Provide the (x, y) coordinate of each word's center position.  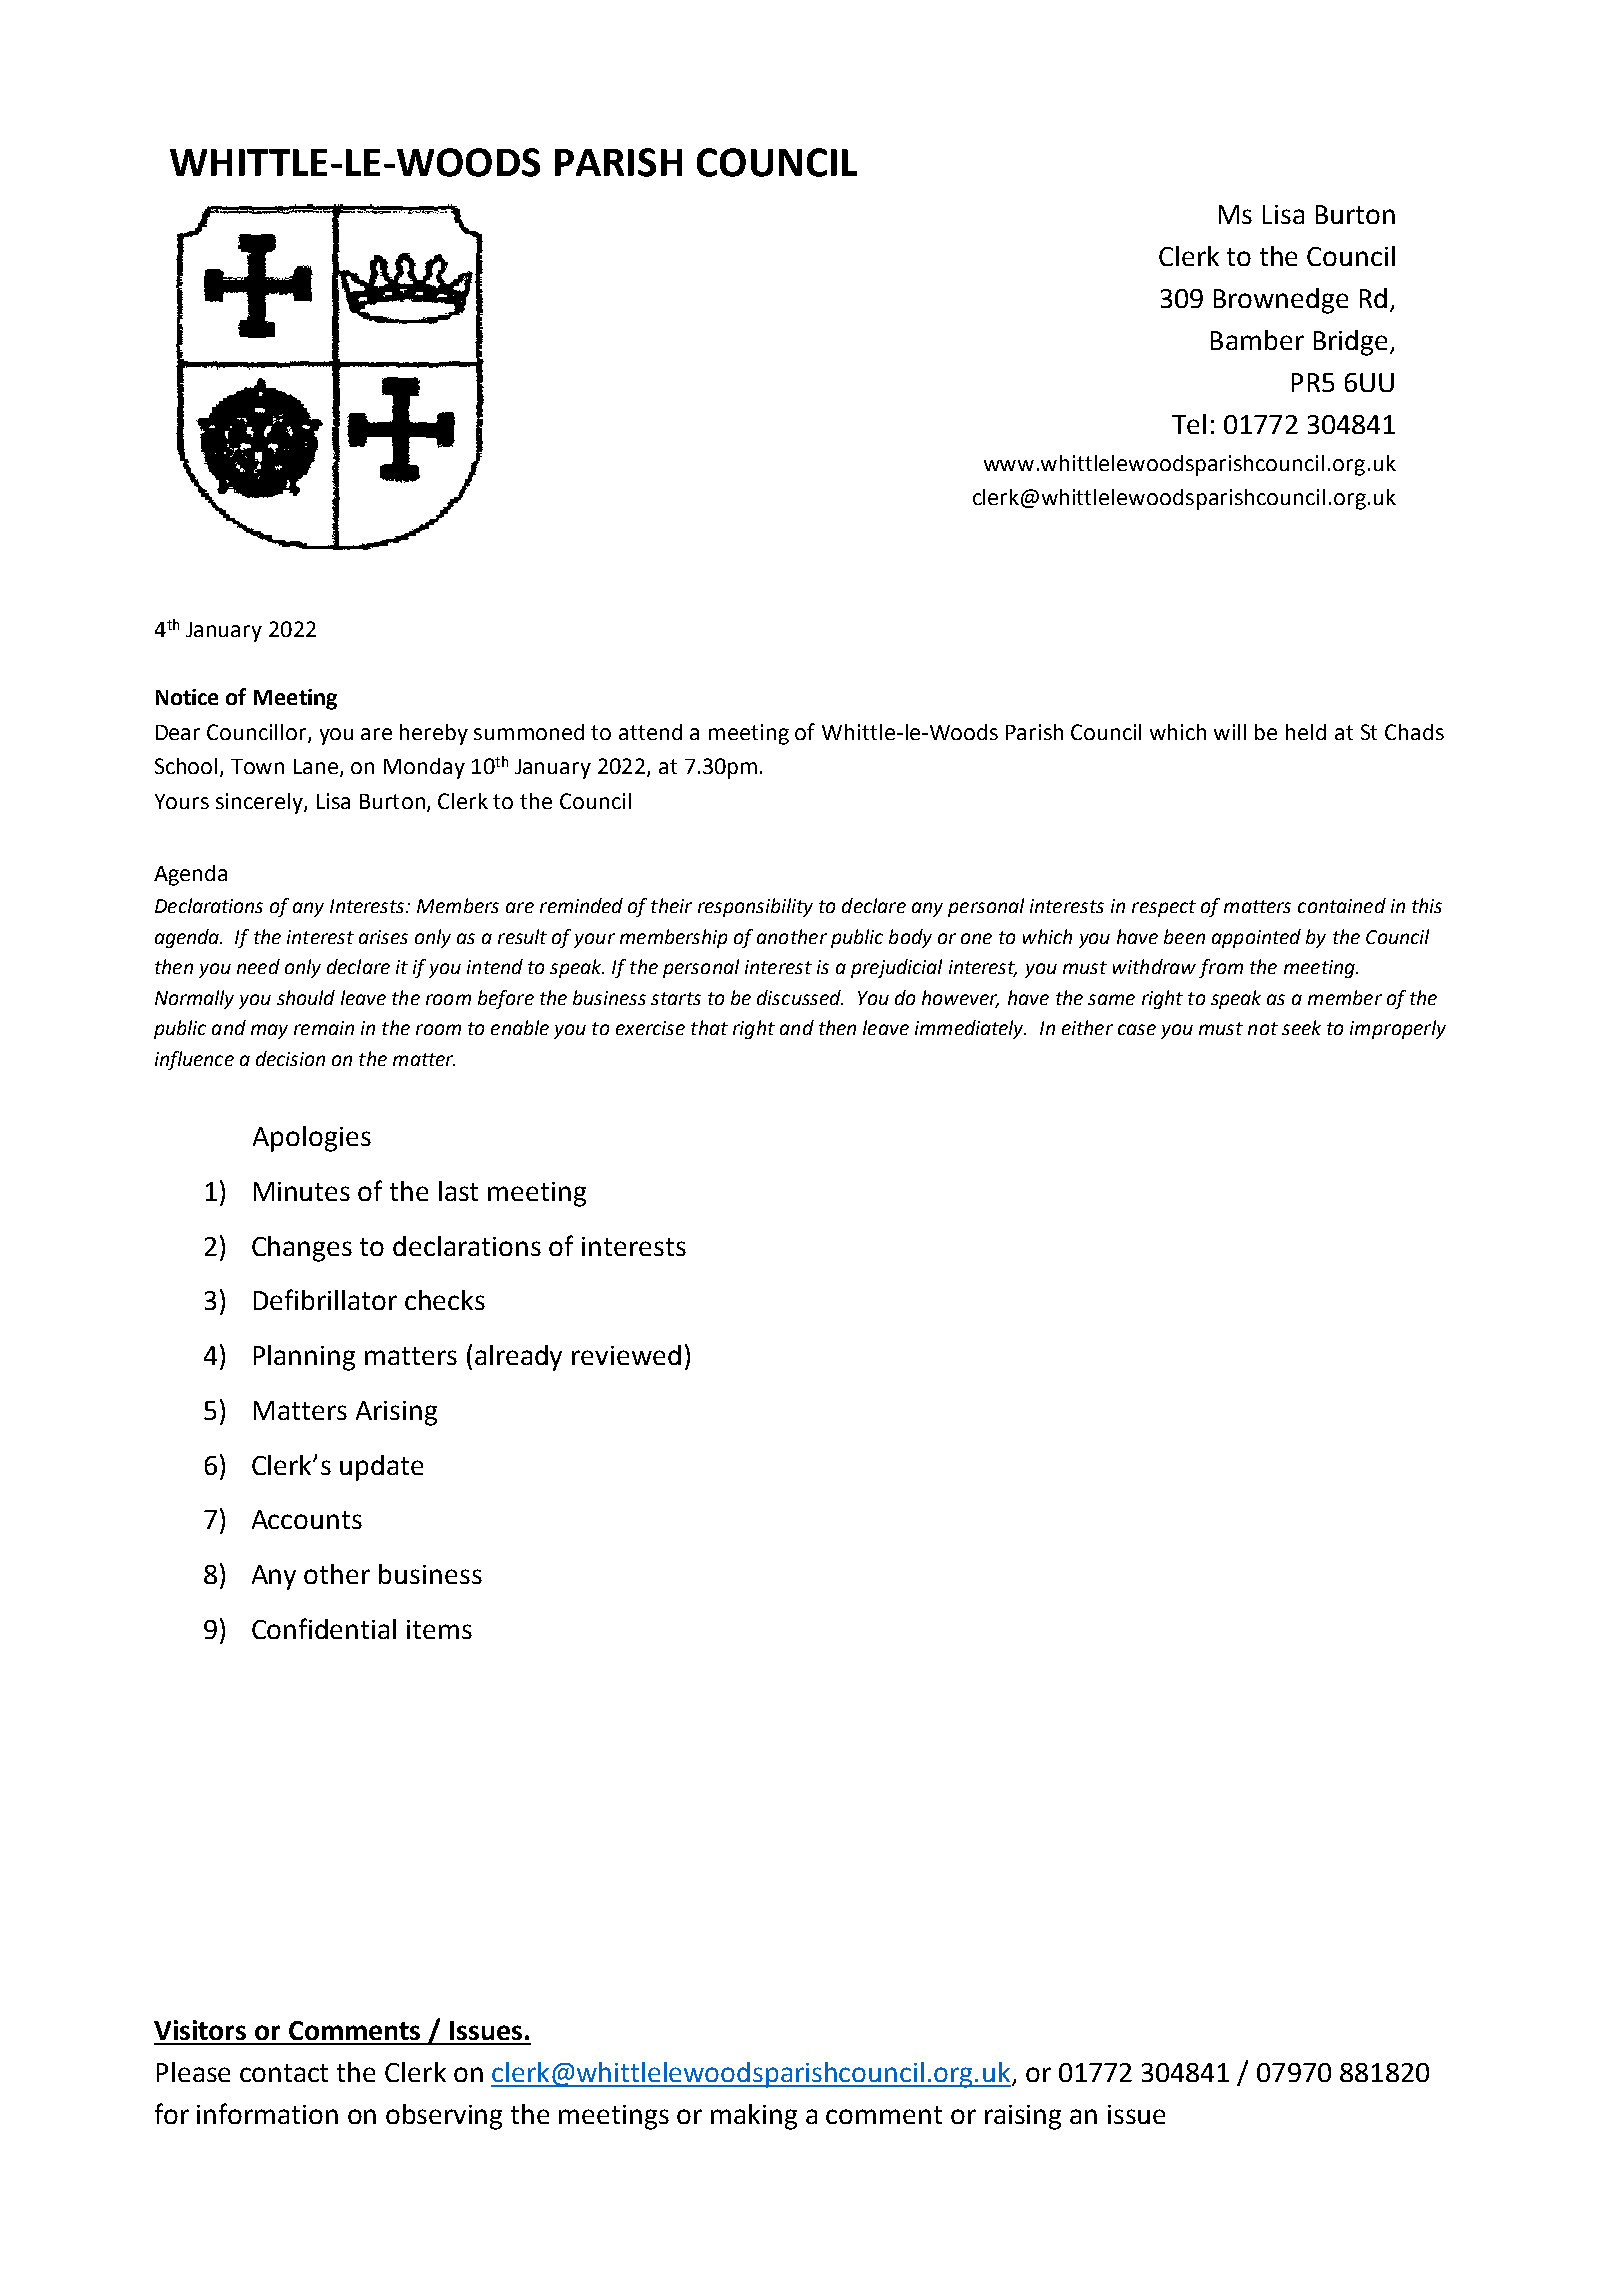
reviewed (626, 1355)
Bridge (1350, 343)
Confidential (324, 1628)
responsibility (755, 907)
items (439, 1629)
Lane (317, 768)
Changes (302, 1249)
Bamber (1257, 340)
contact (284, 2073)
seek (1301, 1027)
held (1306, 732)
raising (1023, 2117)
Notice (187, 697)
